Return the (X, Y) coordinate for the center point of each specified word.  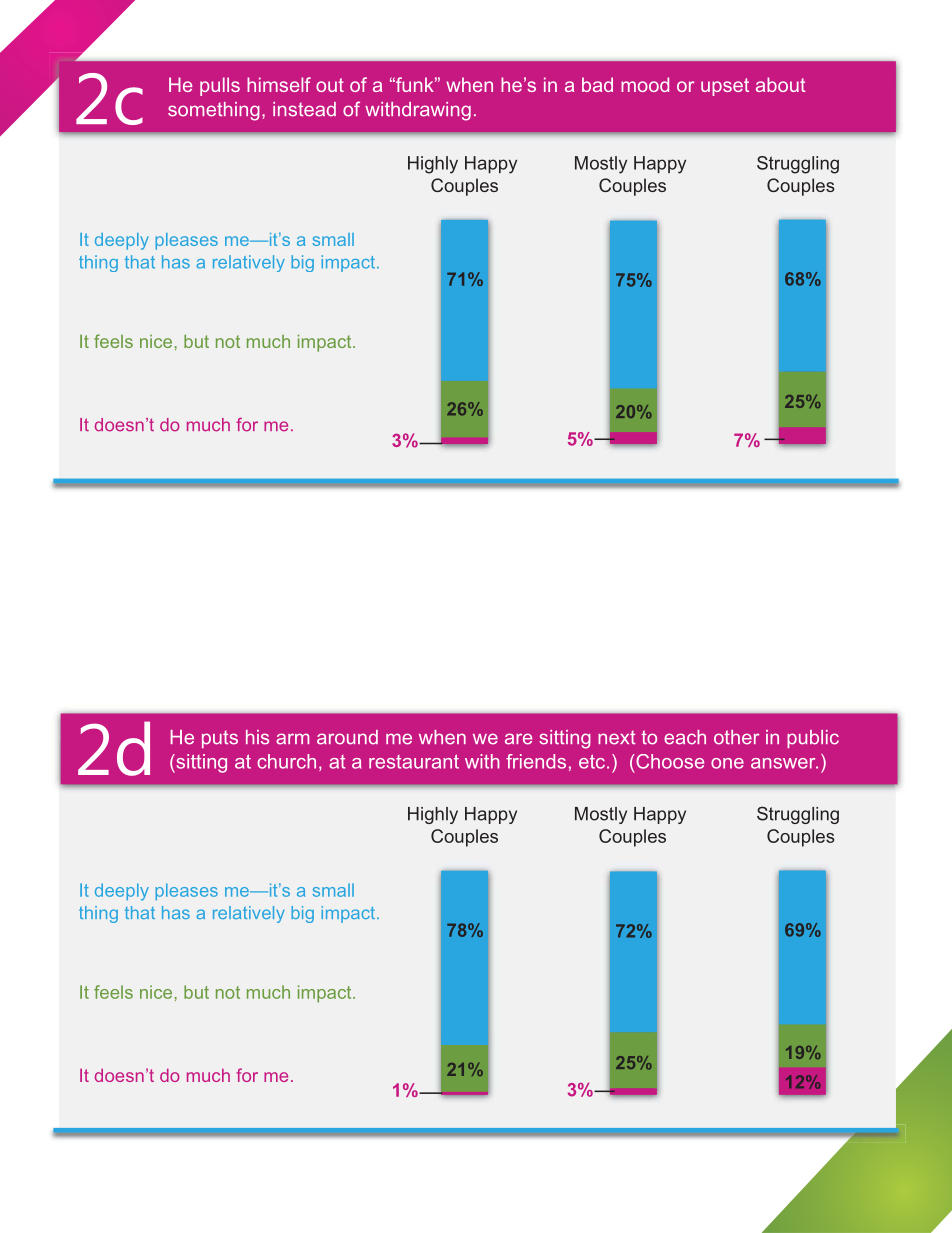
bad (597, 84)
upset (725, 87)
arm (292, 739)
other (736, 737)
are (518, 739)
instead (304, 109)
